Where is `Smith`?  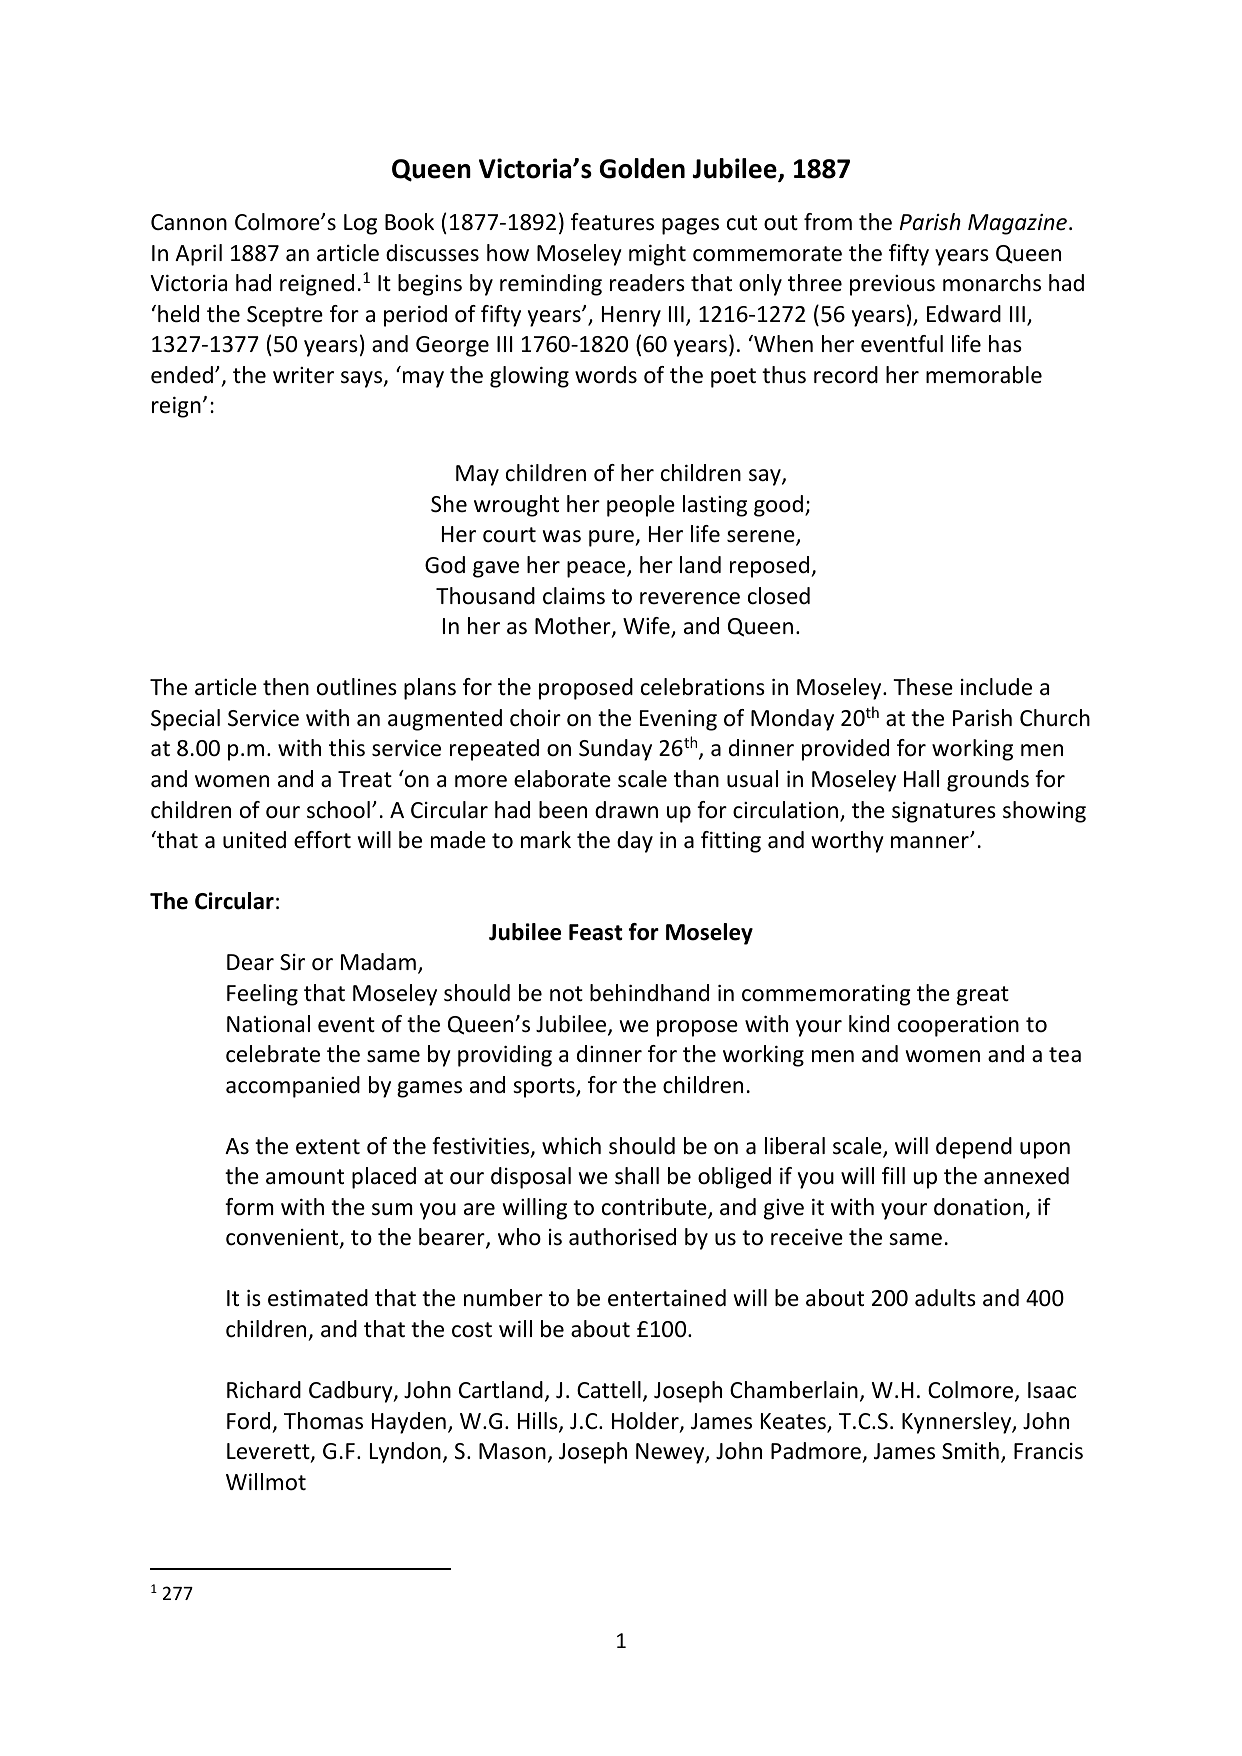 Smith is located at coordinates (970, 1451).
